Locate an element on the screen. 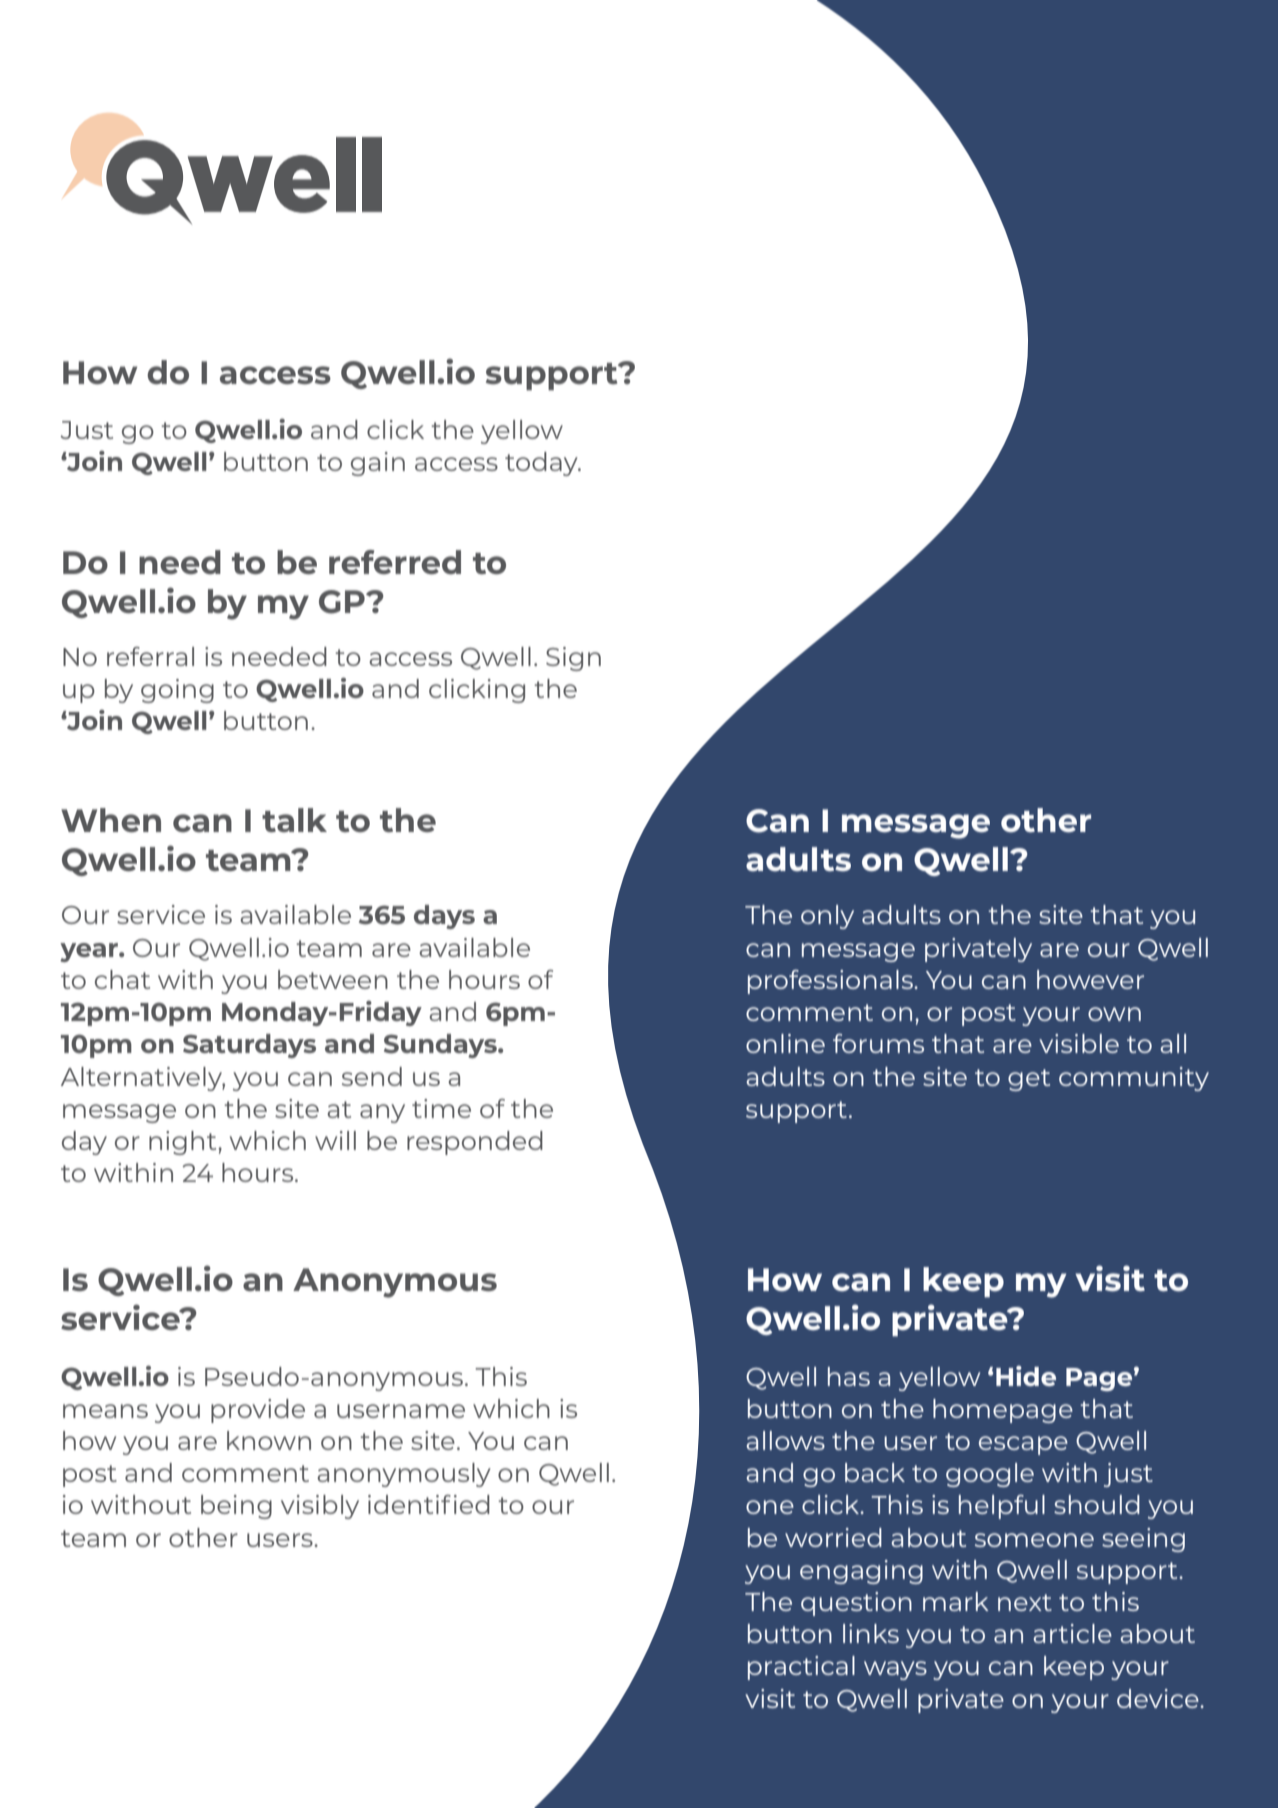 The width and height of the screenshot is (1278, 1808). being is located at coordinates (236, 1507).
